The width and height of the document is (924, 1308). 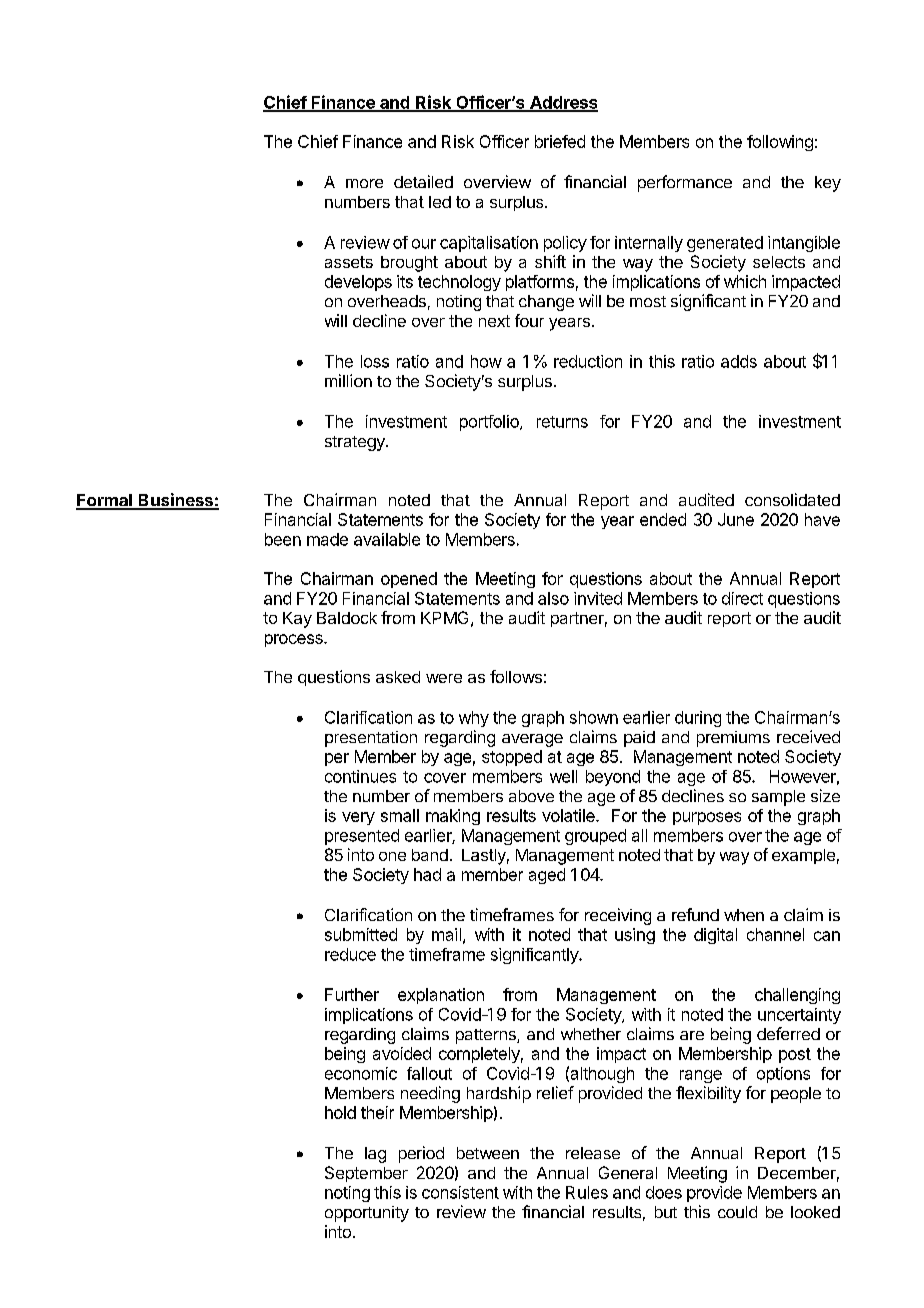 I want to click on adds, so click(x=739, y=361).
